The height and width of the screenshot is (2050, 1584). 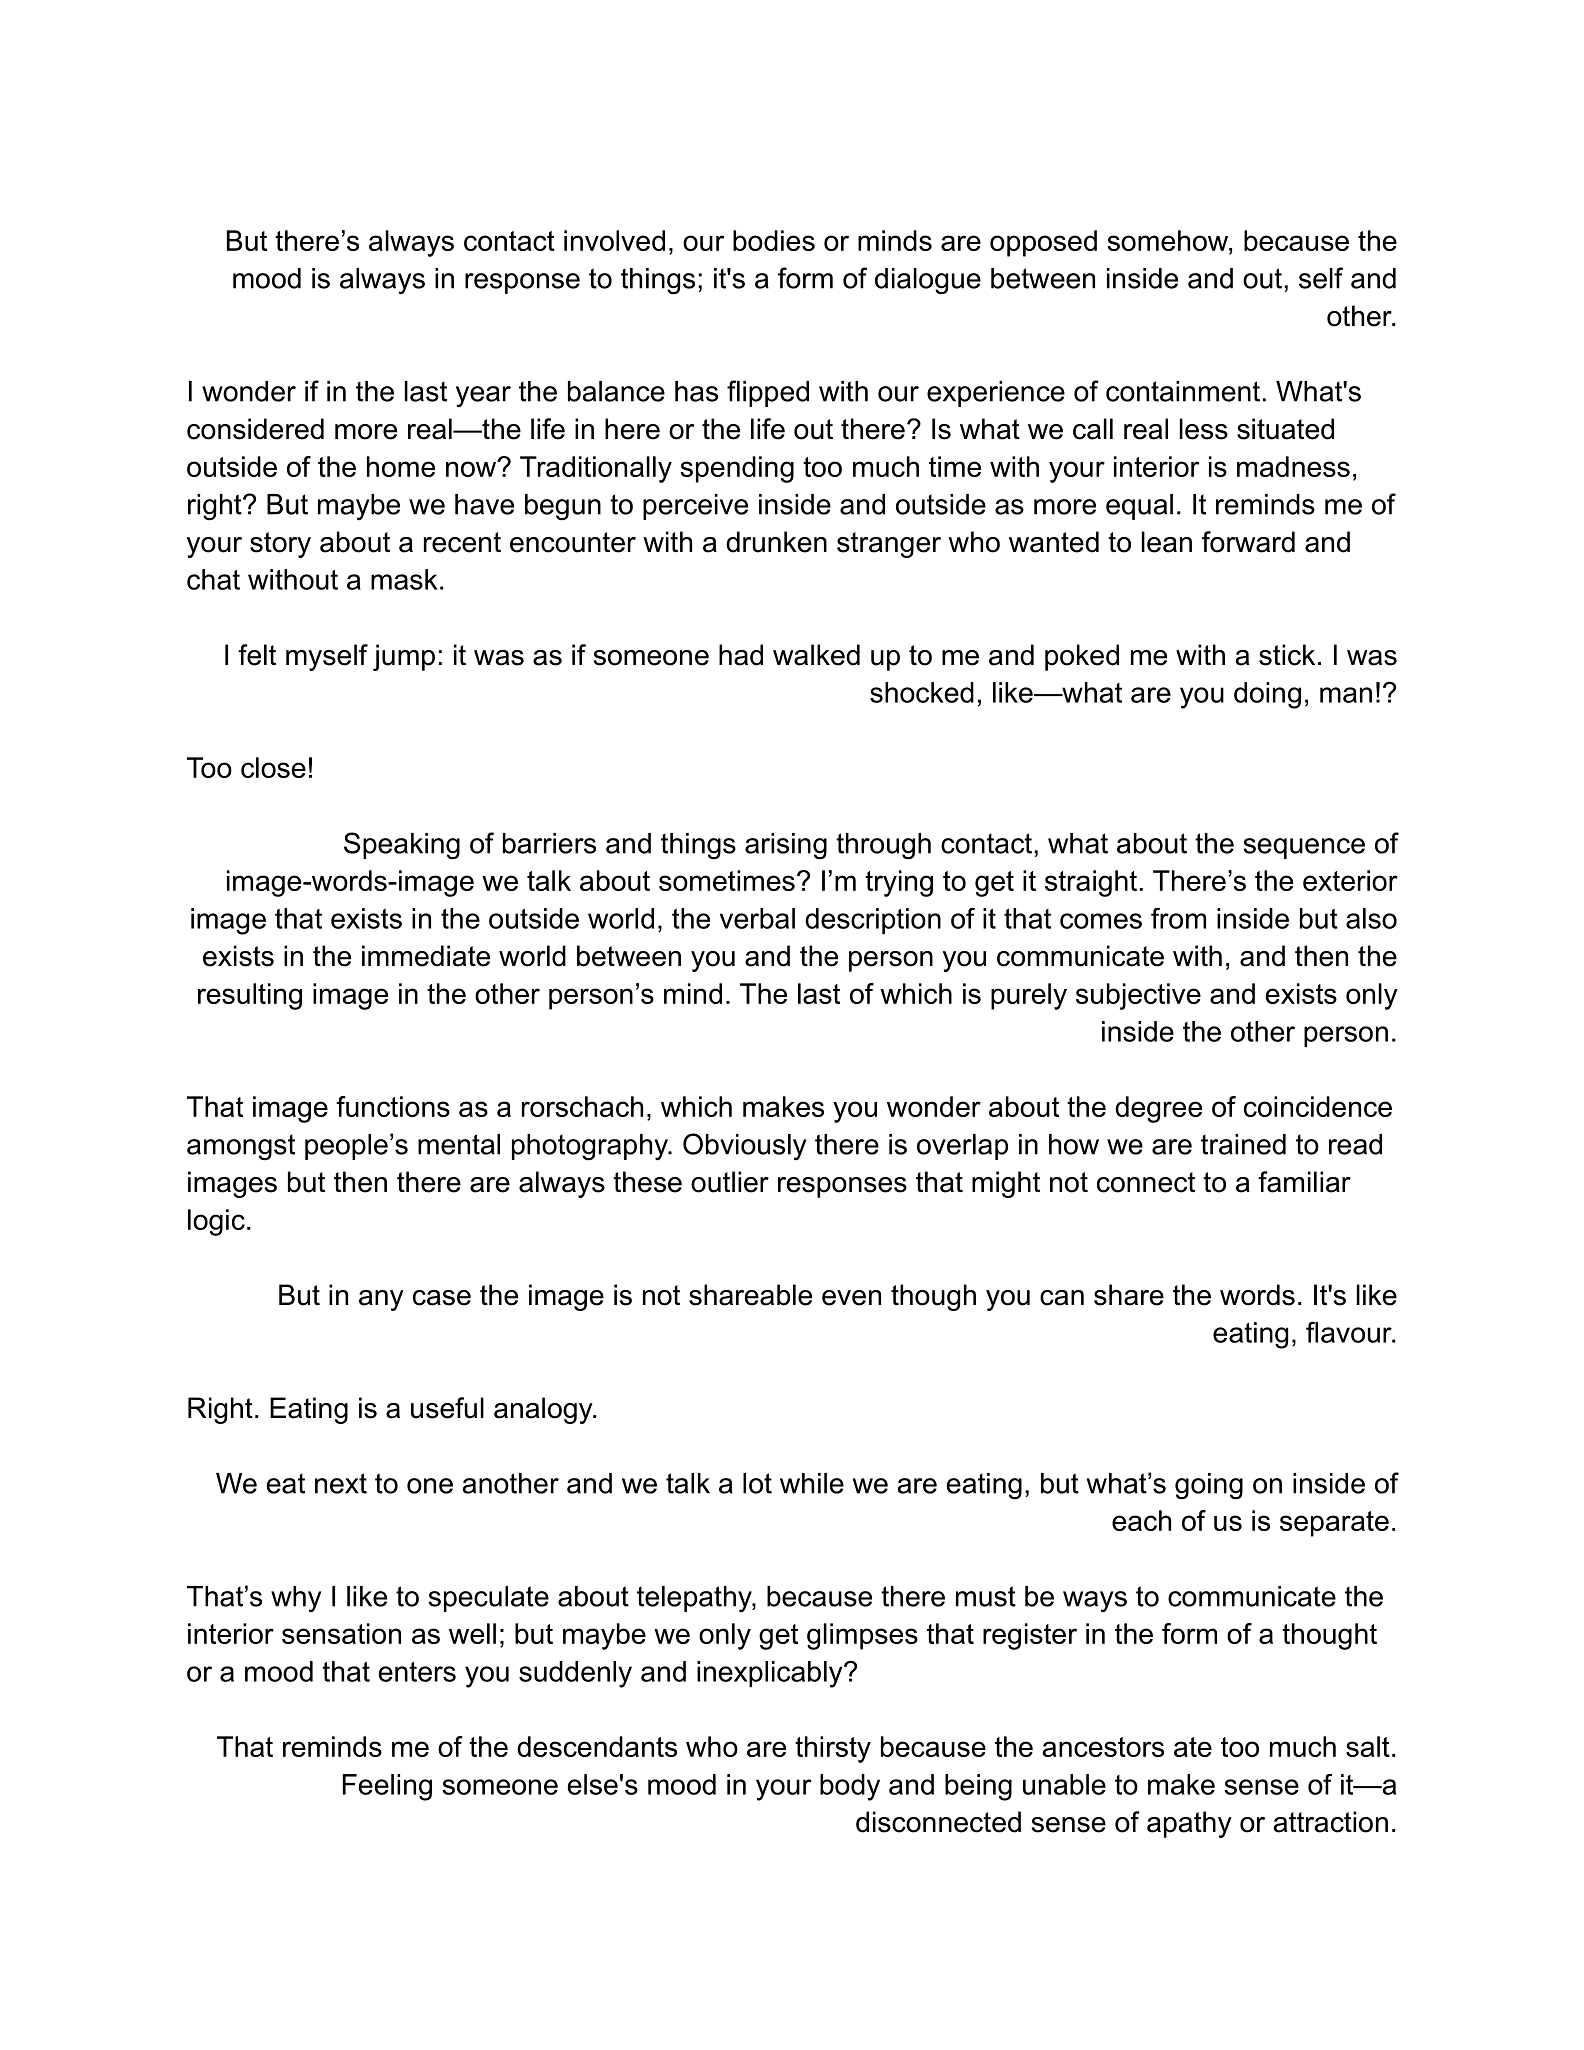 What do you see at coordinates (1138, 996) in the screenshot?
I see `subjective` at bounding box center [1138, 996].
